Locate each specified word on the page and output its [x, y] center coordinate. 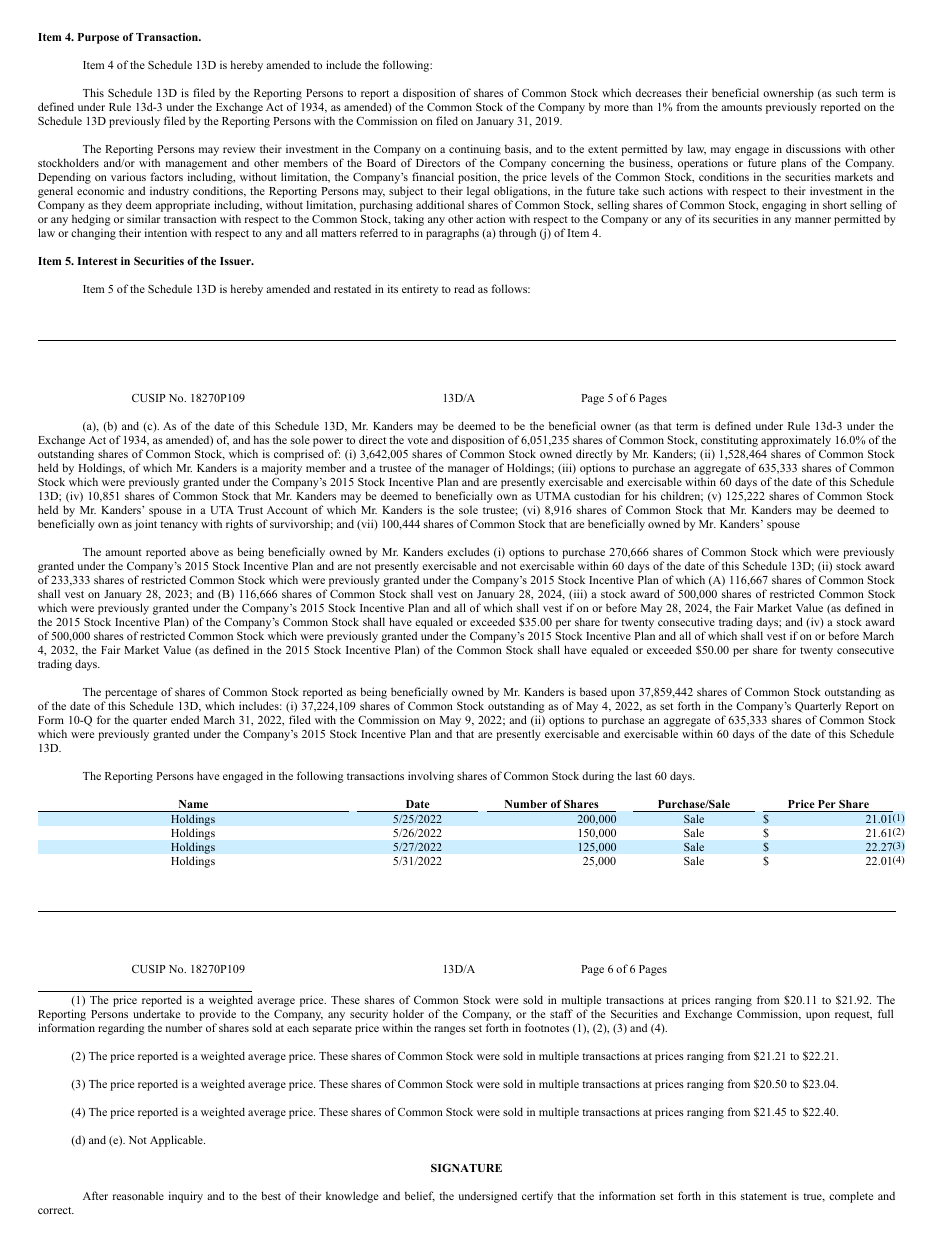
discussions [813, 148]
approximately [796, 441]
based [593, 691]
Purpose [98, 38]
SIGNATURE [466, 1167]
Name [193, 804]
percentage [131, 694]
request [853, 1016]
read [464, 288]
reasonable [138, 1195]
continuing [475, 151]
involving [431, 777]
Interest [97, 261]
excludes [468, 551]
